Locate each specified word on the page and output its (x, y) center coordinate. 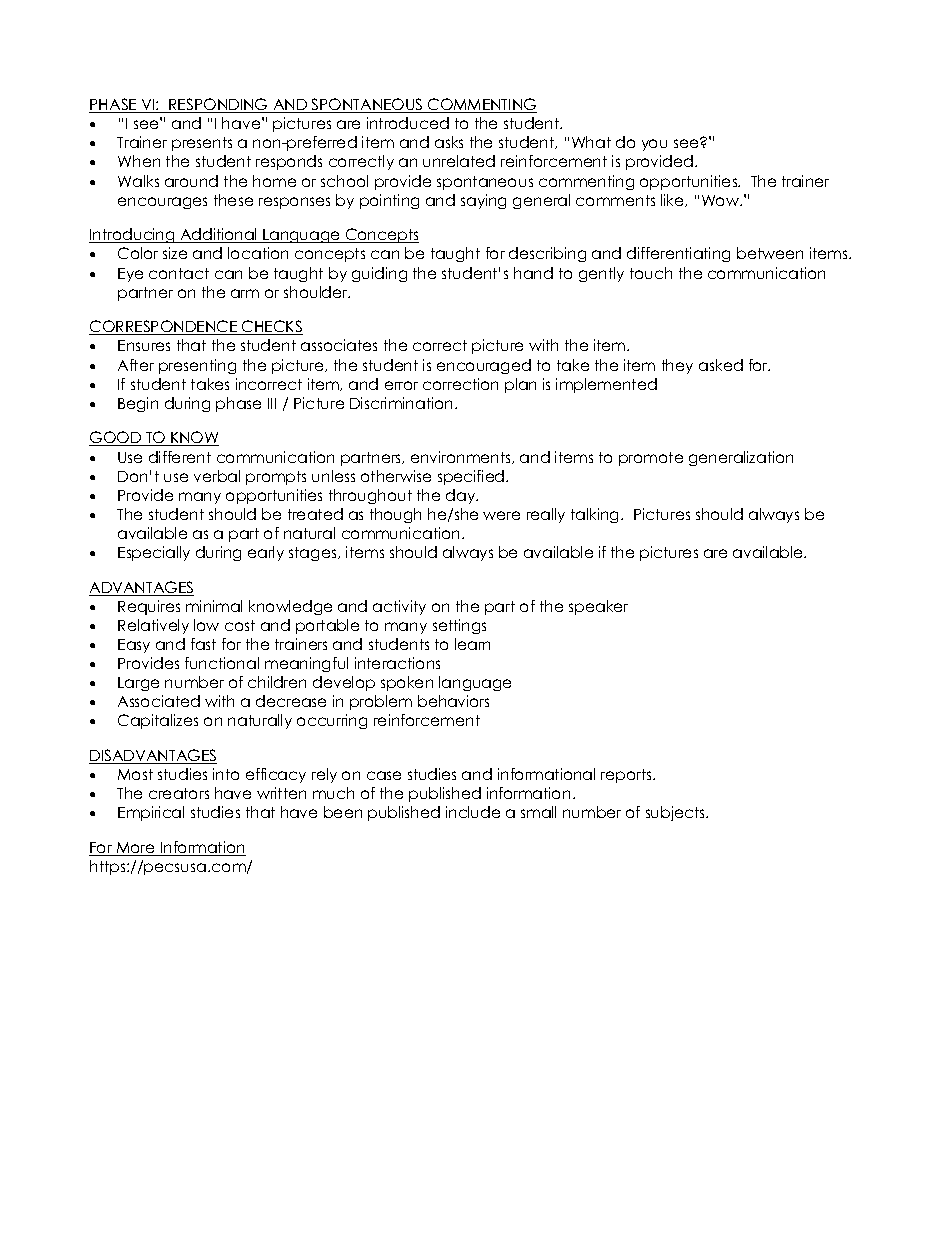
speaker (598, 607)
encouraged (484, 366)
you (654, 145)
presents (202, 144)
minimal (214, 606)
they (677, 366)
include (473, 812)
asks (449, 142)
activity (399, 607)
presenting (197, 366)
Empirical (151, 813)
